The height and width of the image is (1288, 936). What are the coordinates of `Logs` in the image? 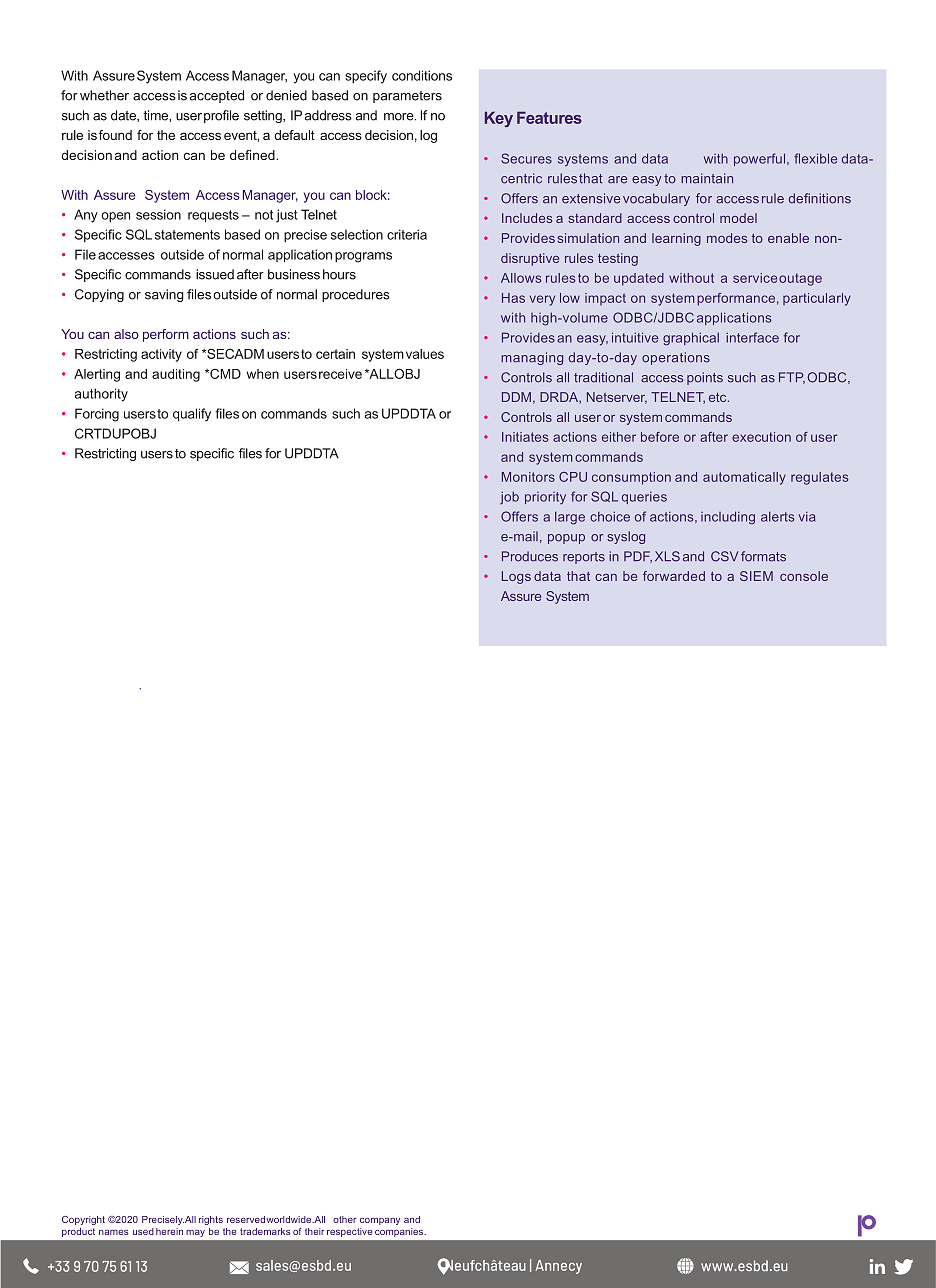 It's located at (516, 577).
